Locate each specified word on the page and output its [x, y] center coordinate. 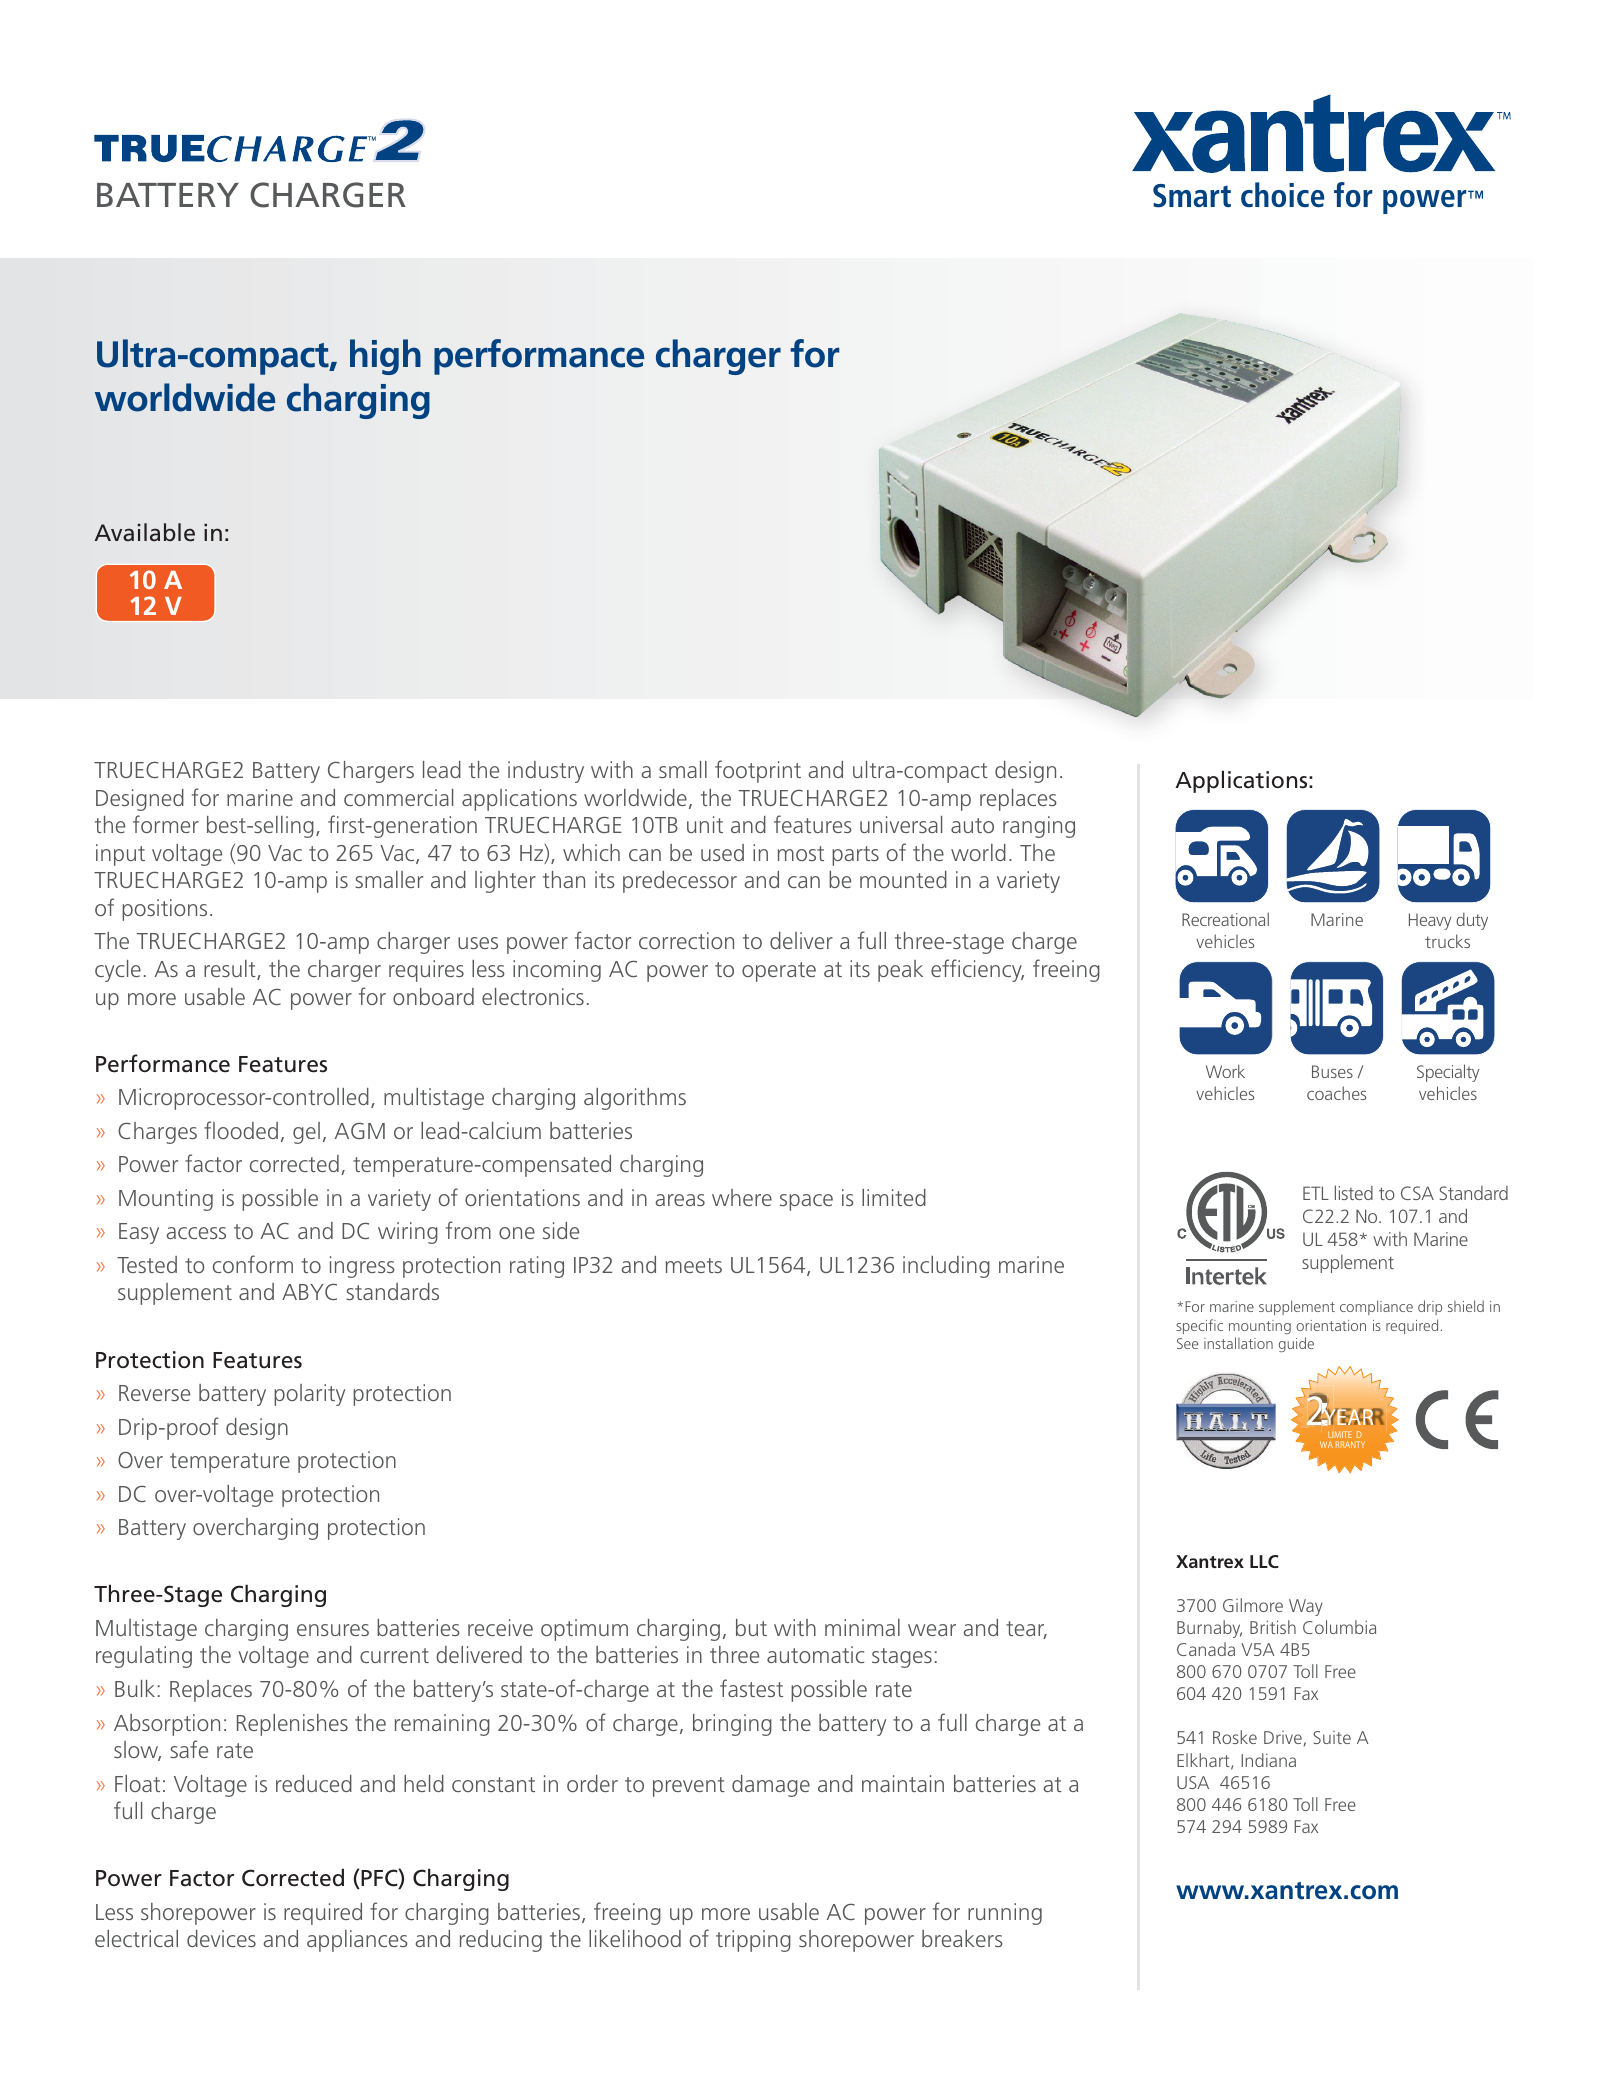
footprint [758, 771]
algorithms [635, 1099]
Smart [1192, 196]
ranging [1039, 827]
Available [144, 532]
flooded [241, 1130]
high [385, 357]
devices [221, 1938]
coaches [1336, 1093]
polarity [309, 1395]
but [751, 1627]
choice [1283, 194]
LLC [1264, 1561]
